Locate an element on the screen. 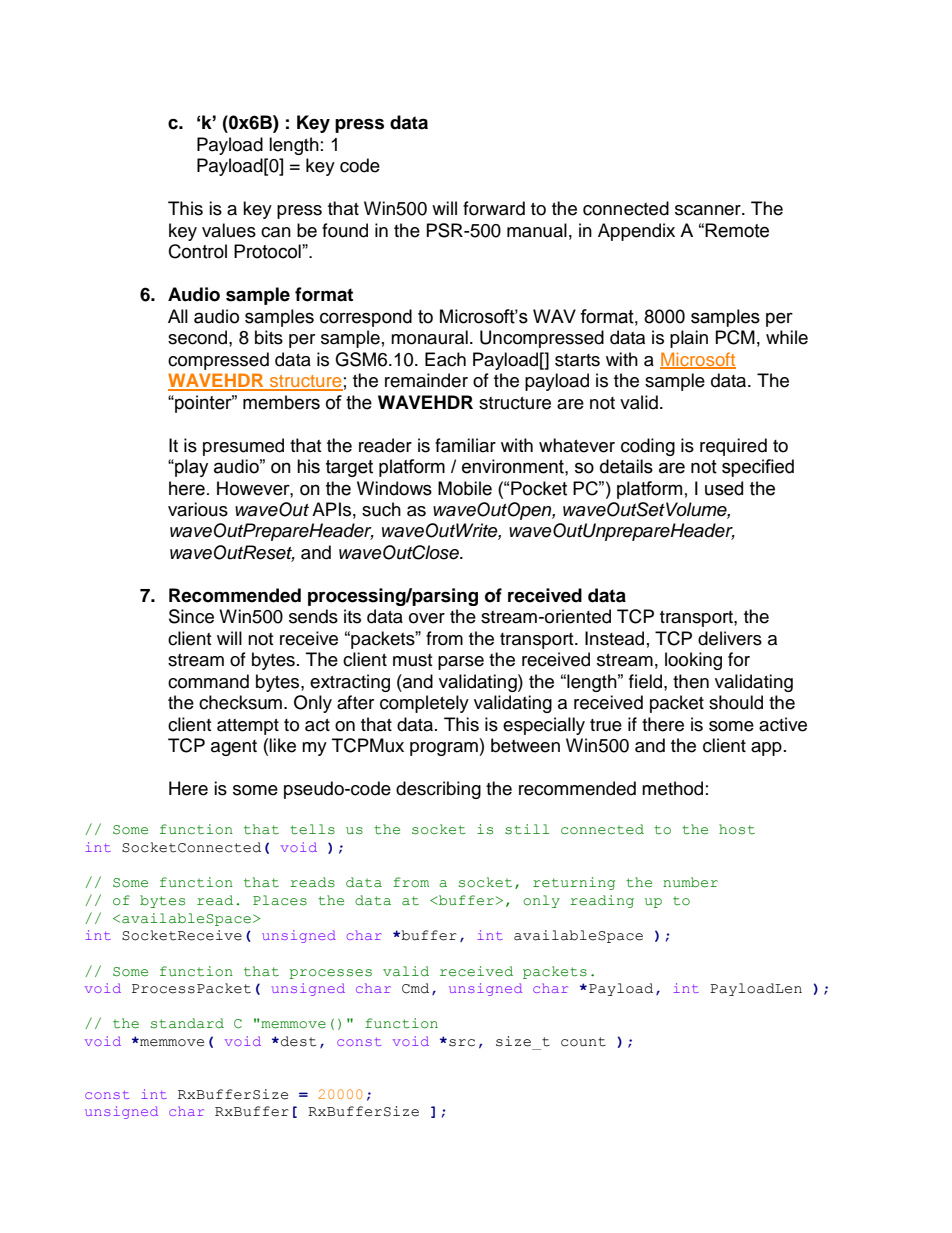 The width and height of the screenshot is (952, 1233). Remote is located at coordinates (737, 230).
